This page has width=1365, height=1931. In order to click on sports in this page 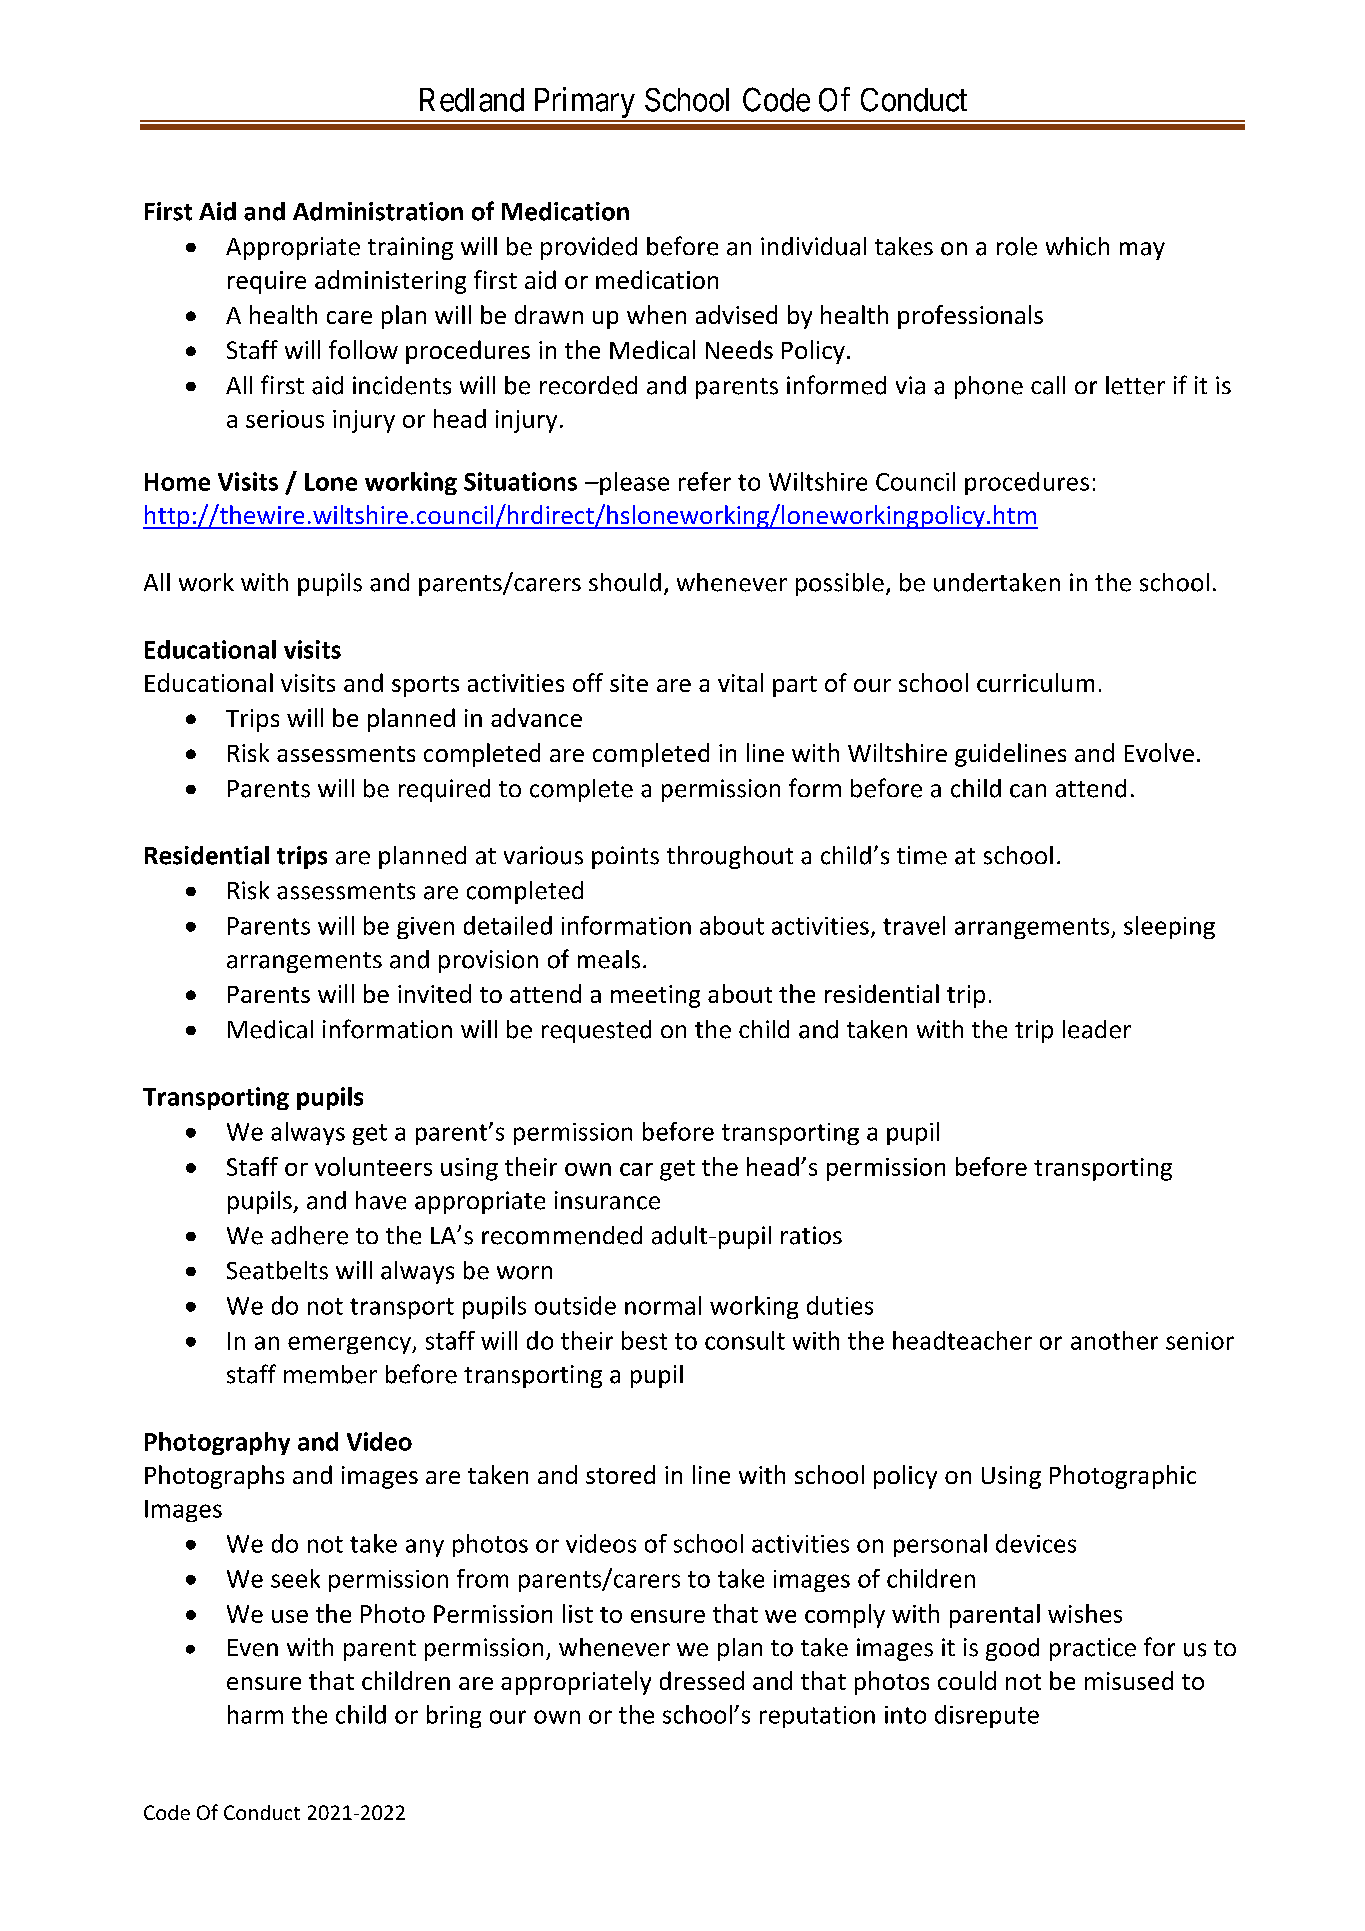, I will do `click(425, 686)`.
